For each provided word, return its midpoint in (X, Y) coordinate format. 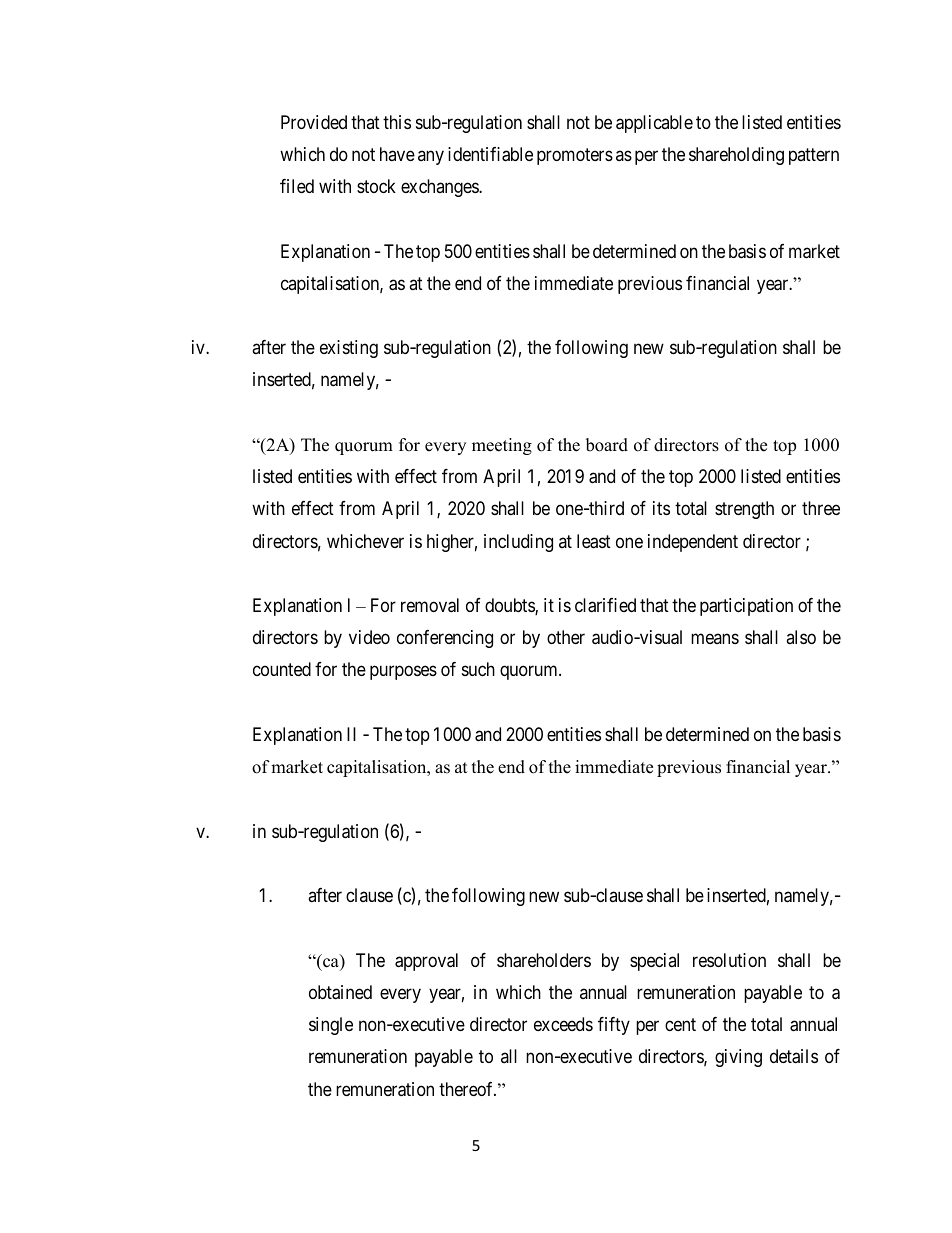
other (566, 637)
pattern (814, 156)
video (369, 637)
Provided (314, 122)
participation (746, 607)
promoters (575, 156)
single (331, 1026)
